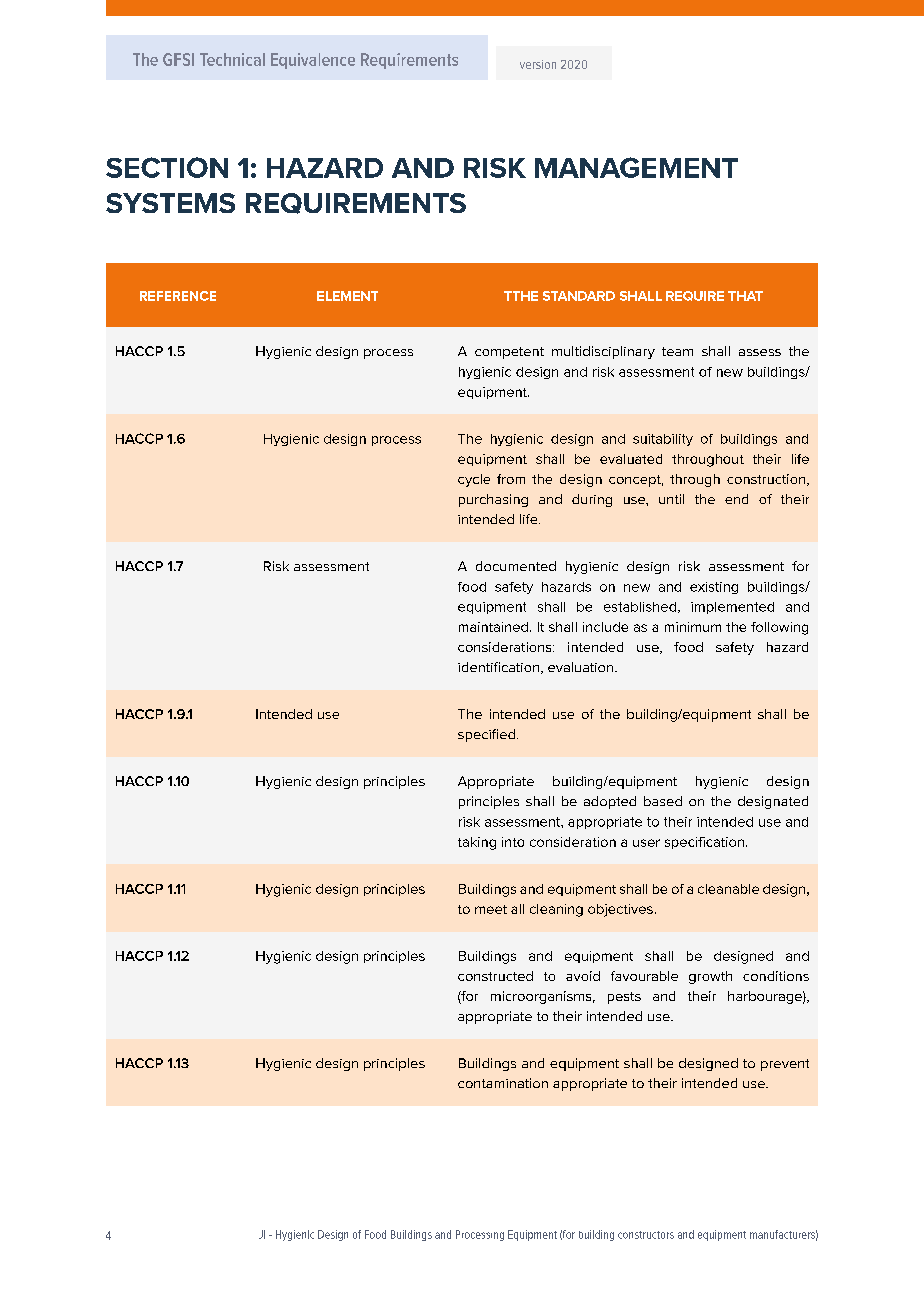 This screenshot has width=924, height=1308. Describe the element at coordinates (636, 167) in the screenshot. I see `MANAGEMENT` at that location.
